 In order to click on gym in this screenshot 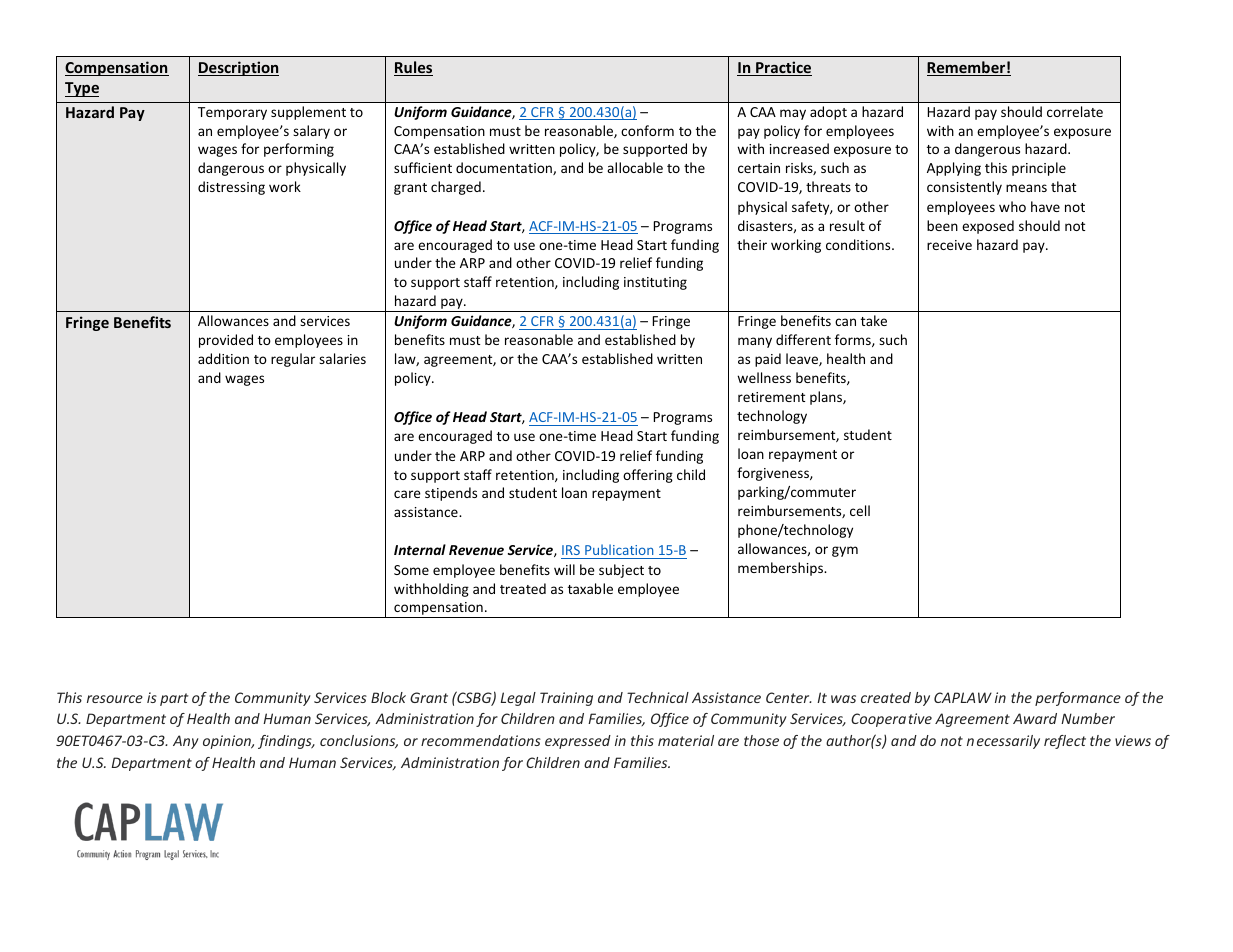, I will do `click(845, 551)`.
